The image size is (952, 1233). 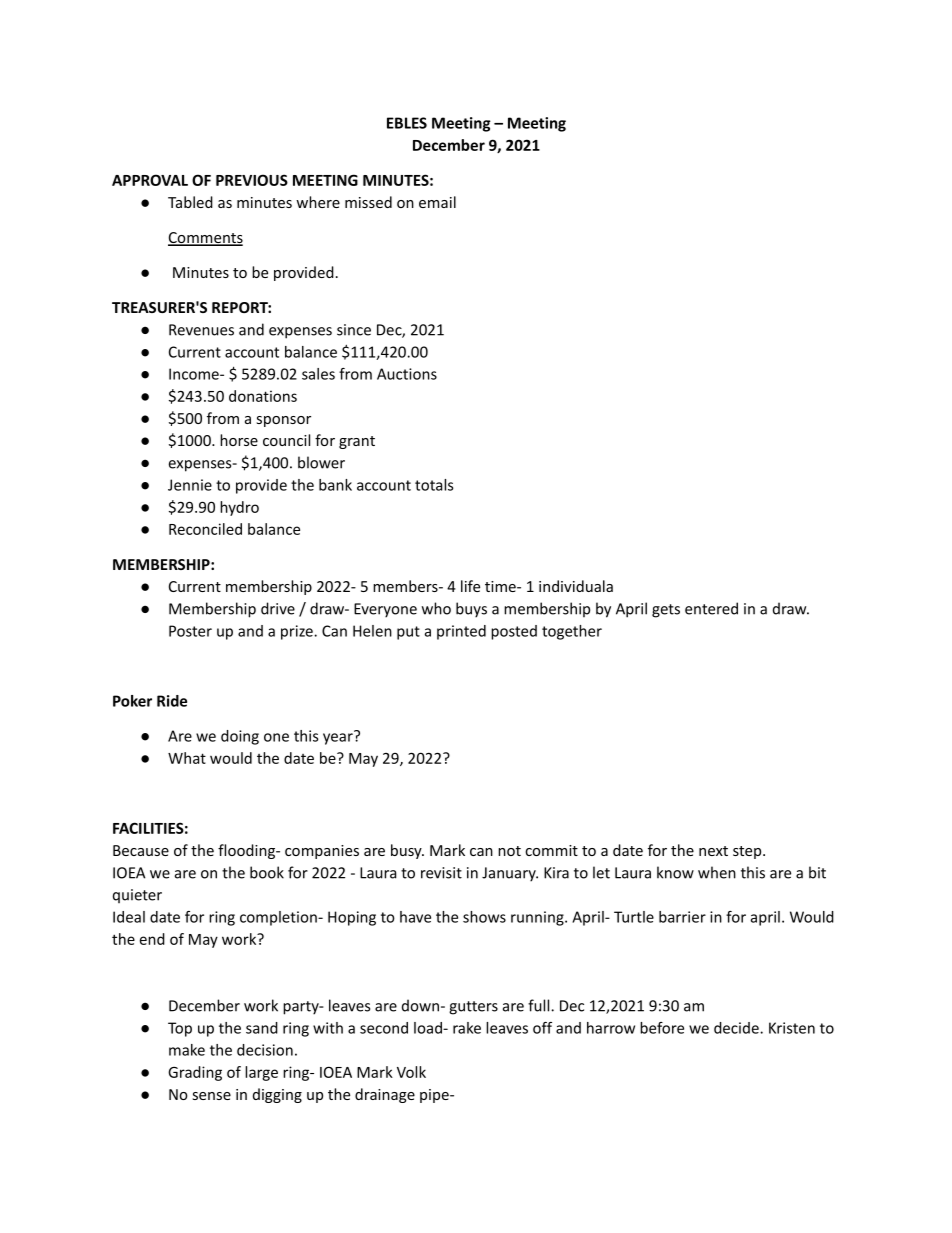 What do you see at coordinates (195, 1073) in the screenshot?
I see `Grading` at bounding box center [195, 1073].
